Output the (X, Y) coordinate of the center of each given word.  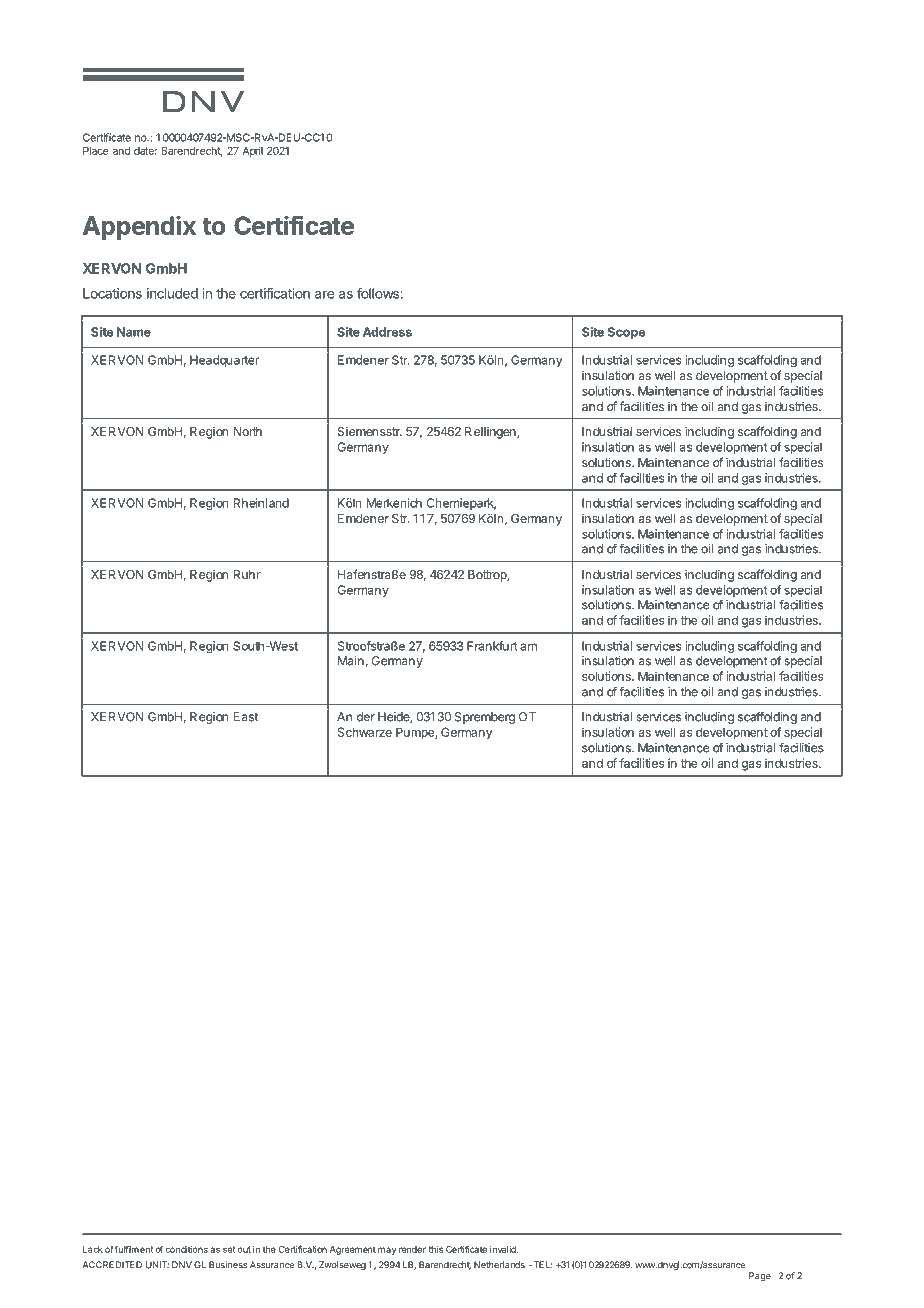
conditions (186, 1249)
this (436, 1249)
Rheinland (261, 503)
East (245, 717)
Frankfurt (492, 646)
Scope (626, 333)
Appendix (139, 227)
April (252, 151)
